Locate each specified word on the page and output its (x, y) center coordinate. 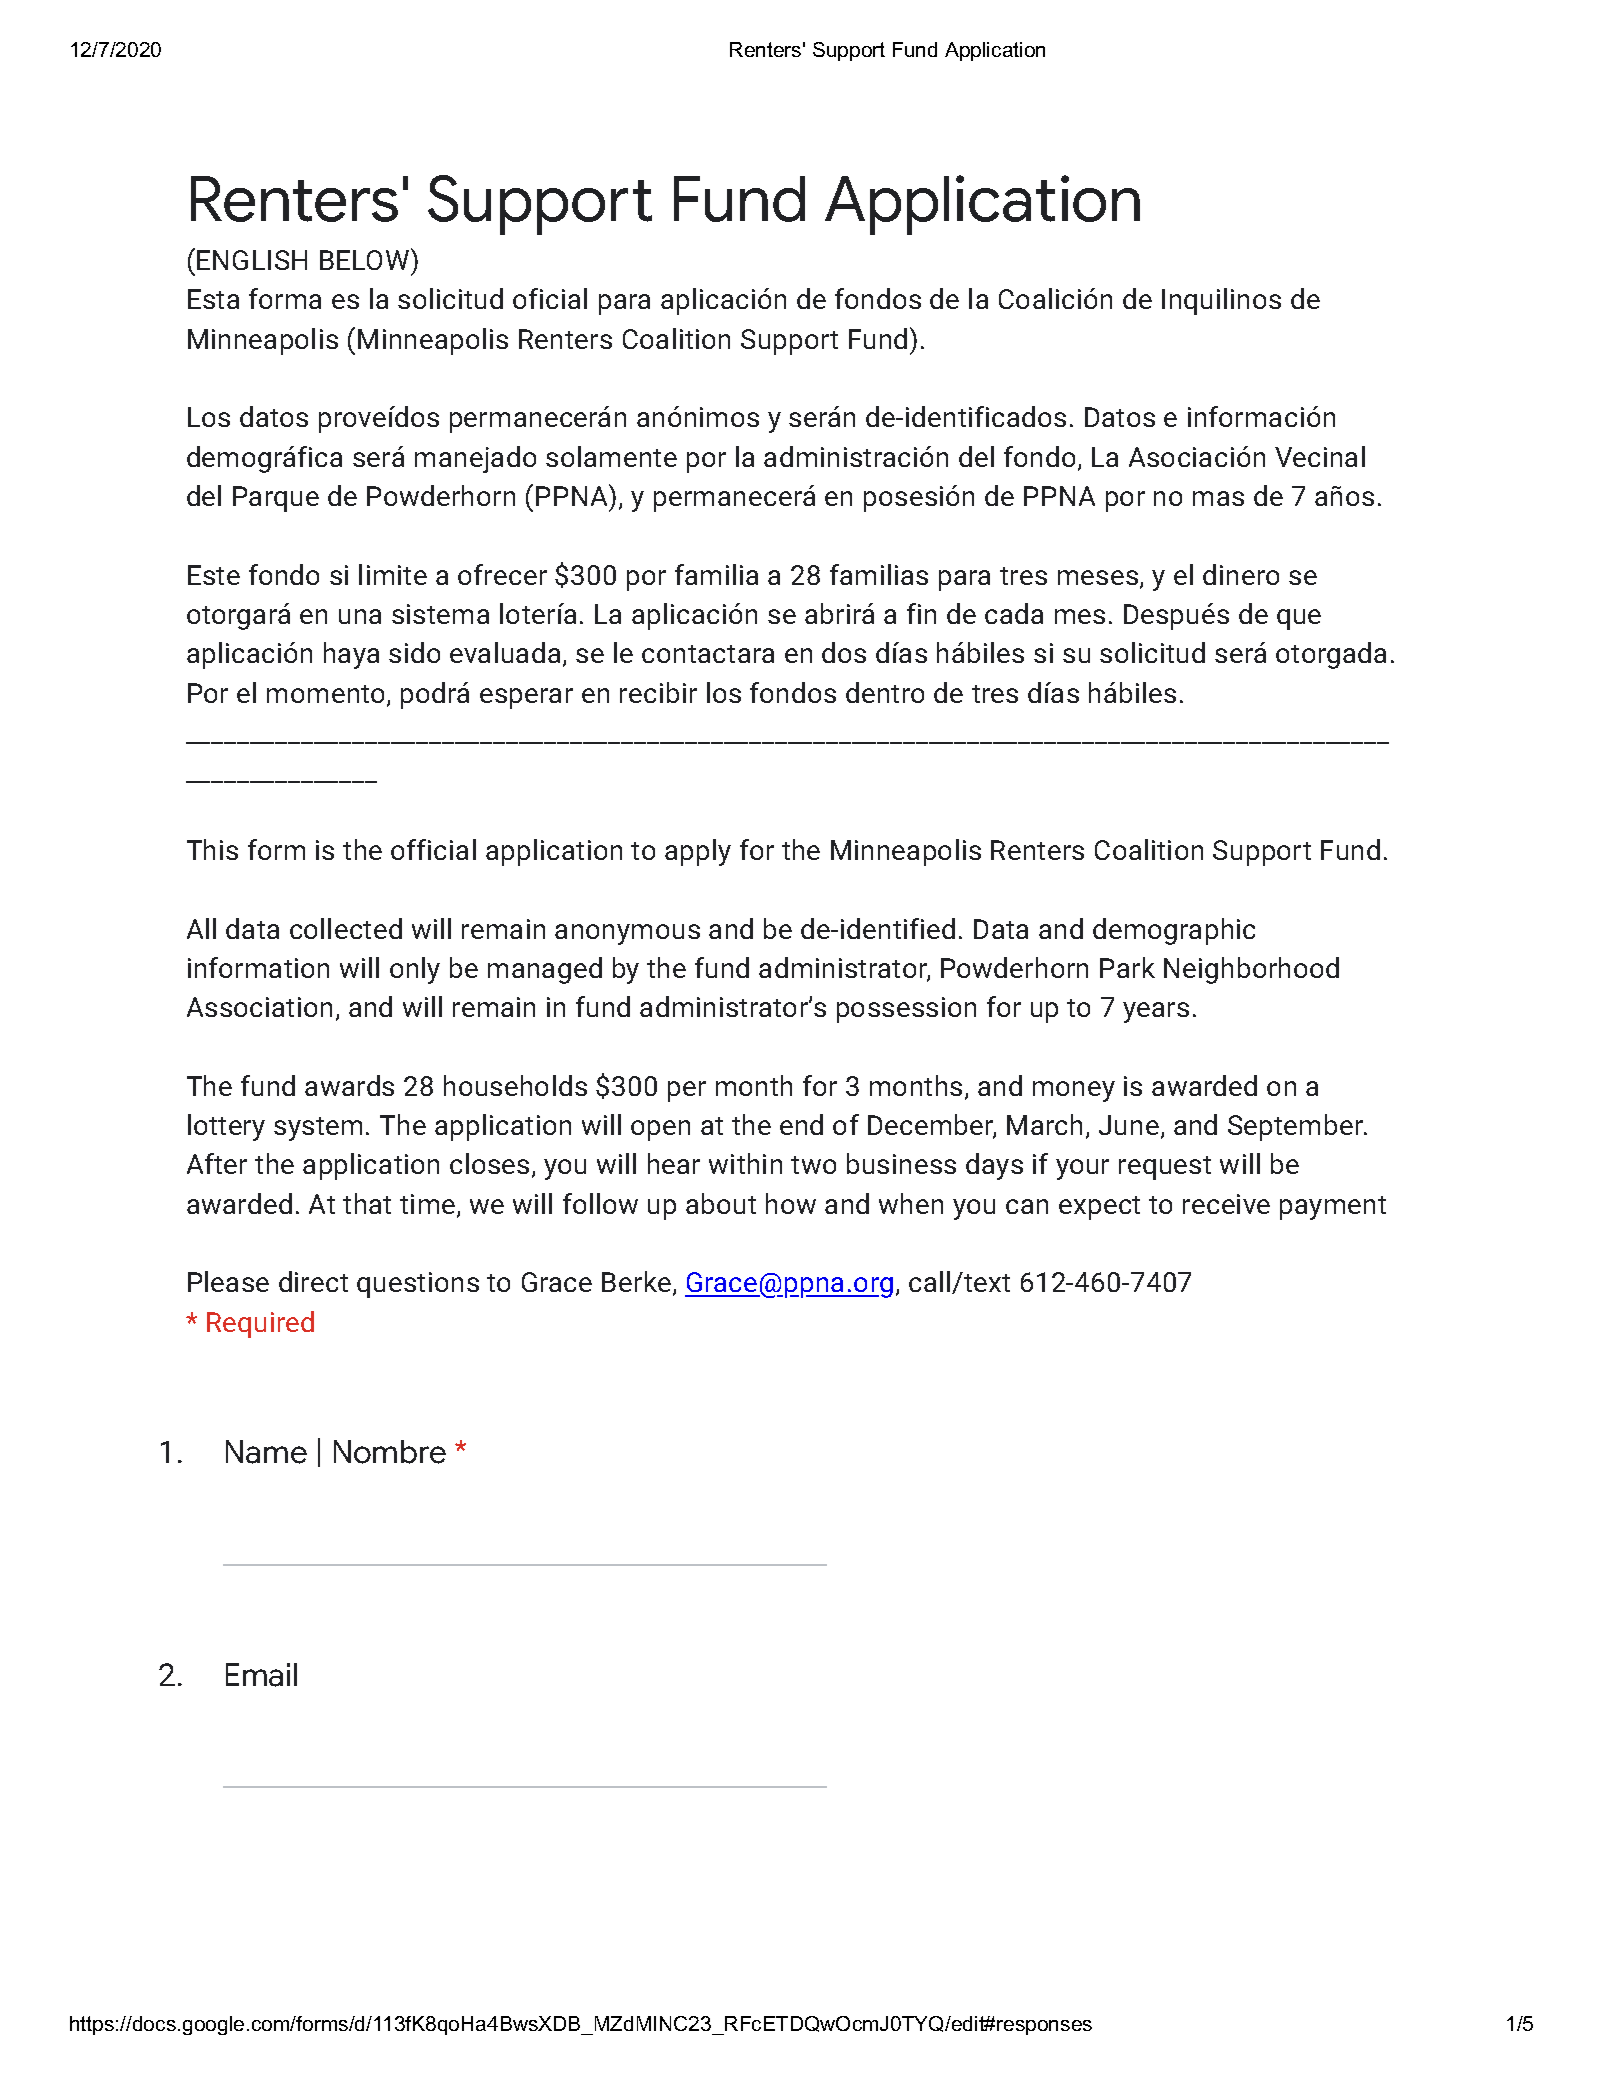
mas (1218, 498)
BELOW (366, 259)
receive (1226, 1204)
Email (261, 1675)
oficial (550, 298)
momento (327, 695)
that (367, 1203)
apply (698, 852)
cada (1014, 613)
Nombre (390, 1452)
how (791, 1203)
